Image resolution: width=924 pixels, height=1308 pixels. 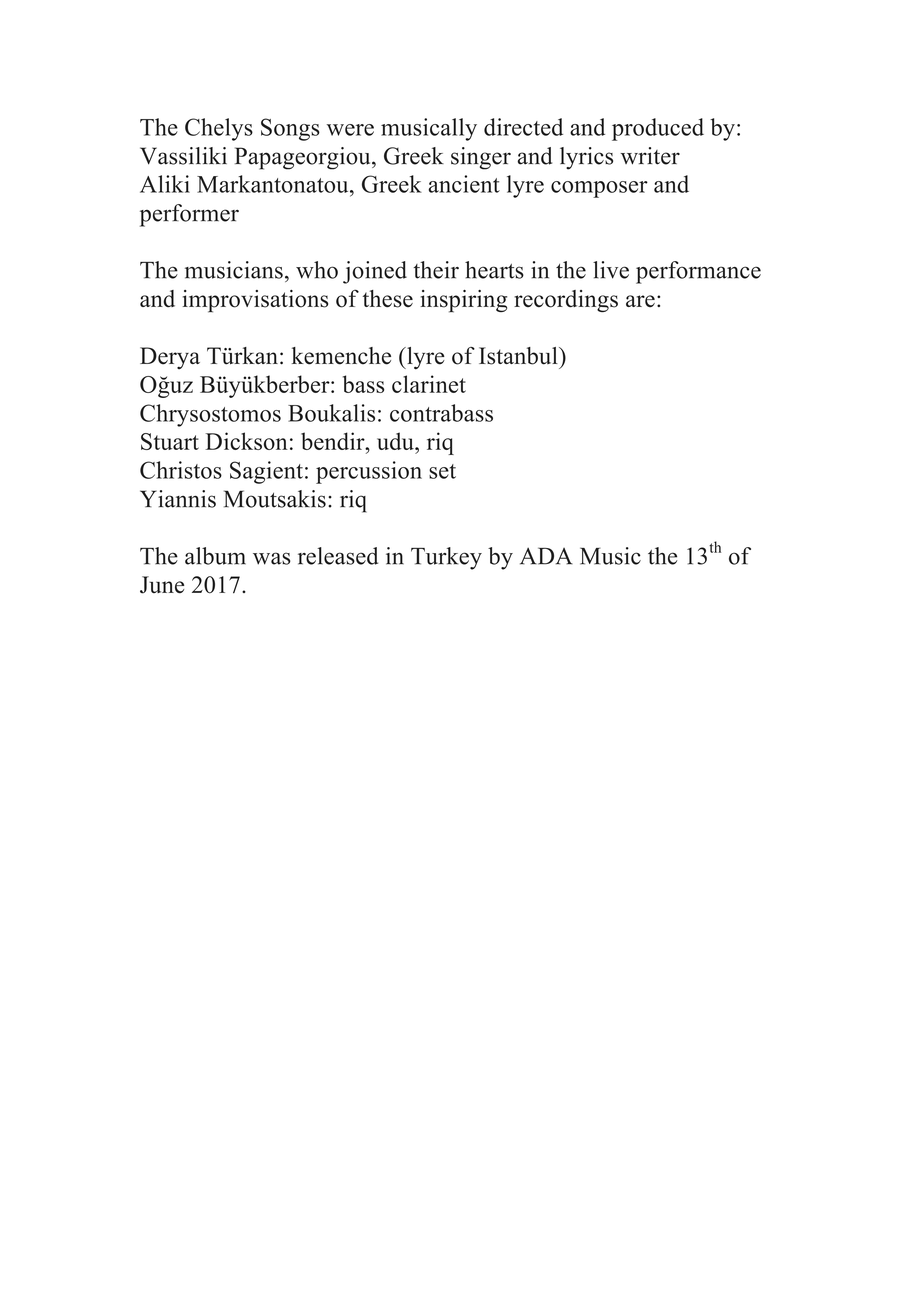 What do you see at coordinates (442, 471) in the screenshot?
I see `set` at bounding box center [442, 471].
